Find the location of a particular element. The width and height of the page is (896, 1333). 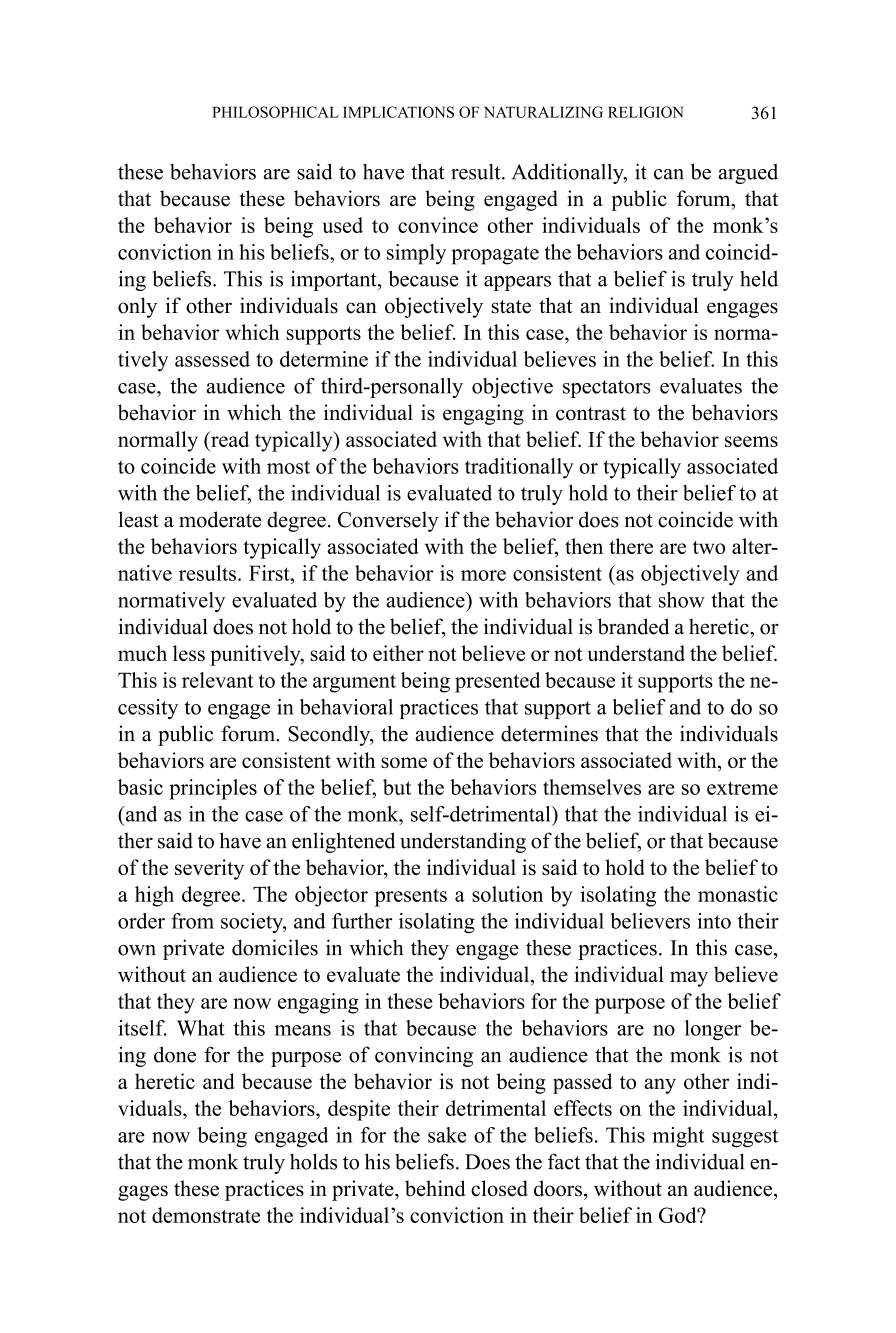

demonstrate is located at coordinates (206, 1215).
